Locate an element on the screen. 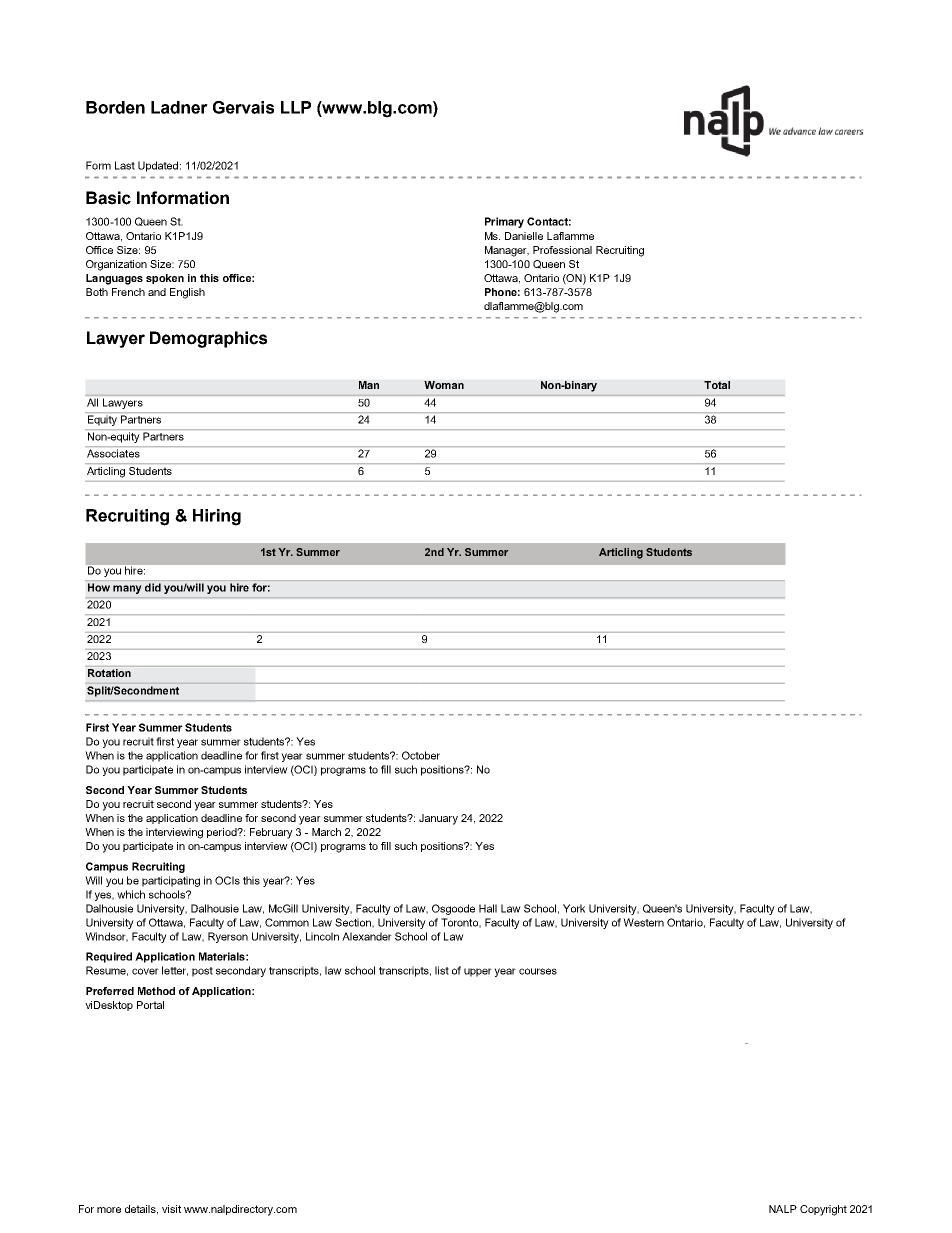  Hiring is located at coordinates (217, 517).
